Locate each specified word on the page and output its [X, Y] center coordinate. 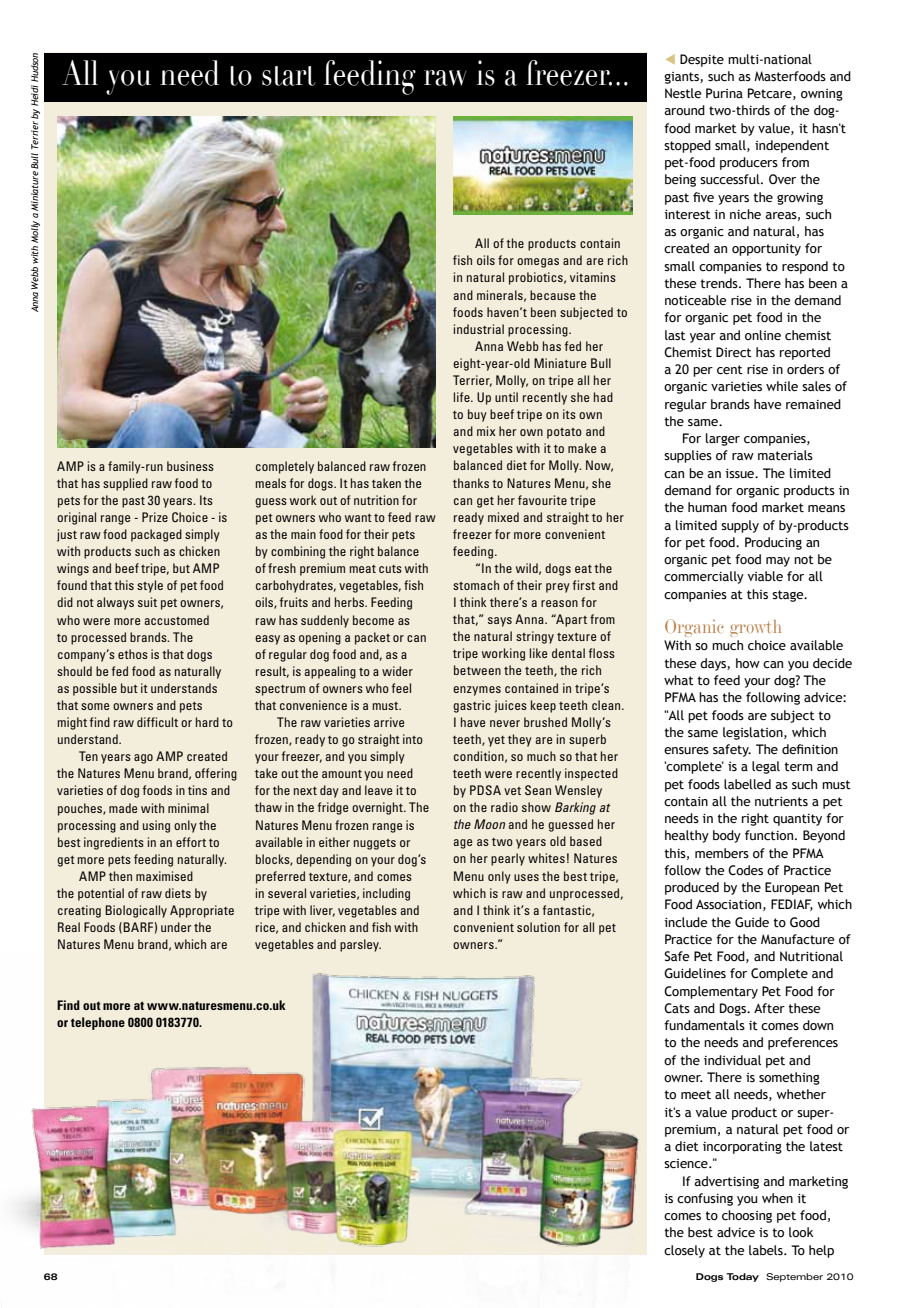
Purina [724, 93]
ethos [133, 654]
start [288, 76]
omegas [538, 263]
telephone [98, 1023]
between [477, 670]
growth [755, 628]
